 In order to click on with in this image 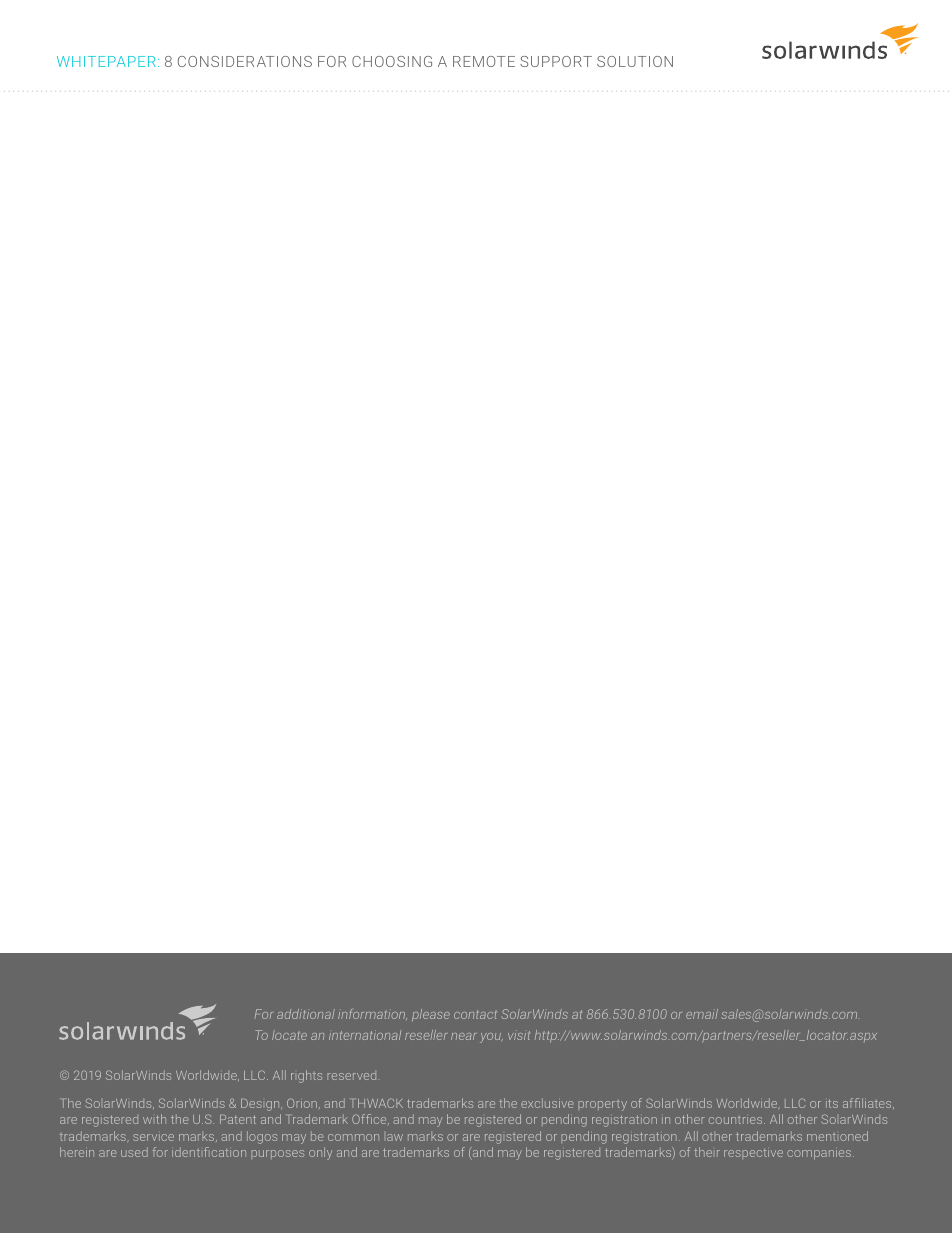, I will do `click(154, 1119)`.
